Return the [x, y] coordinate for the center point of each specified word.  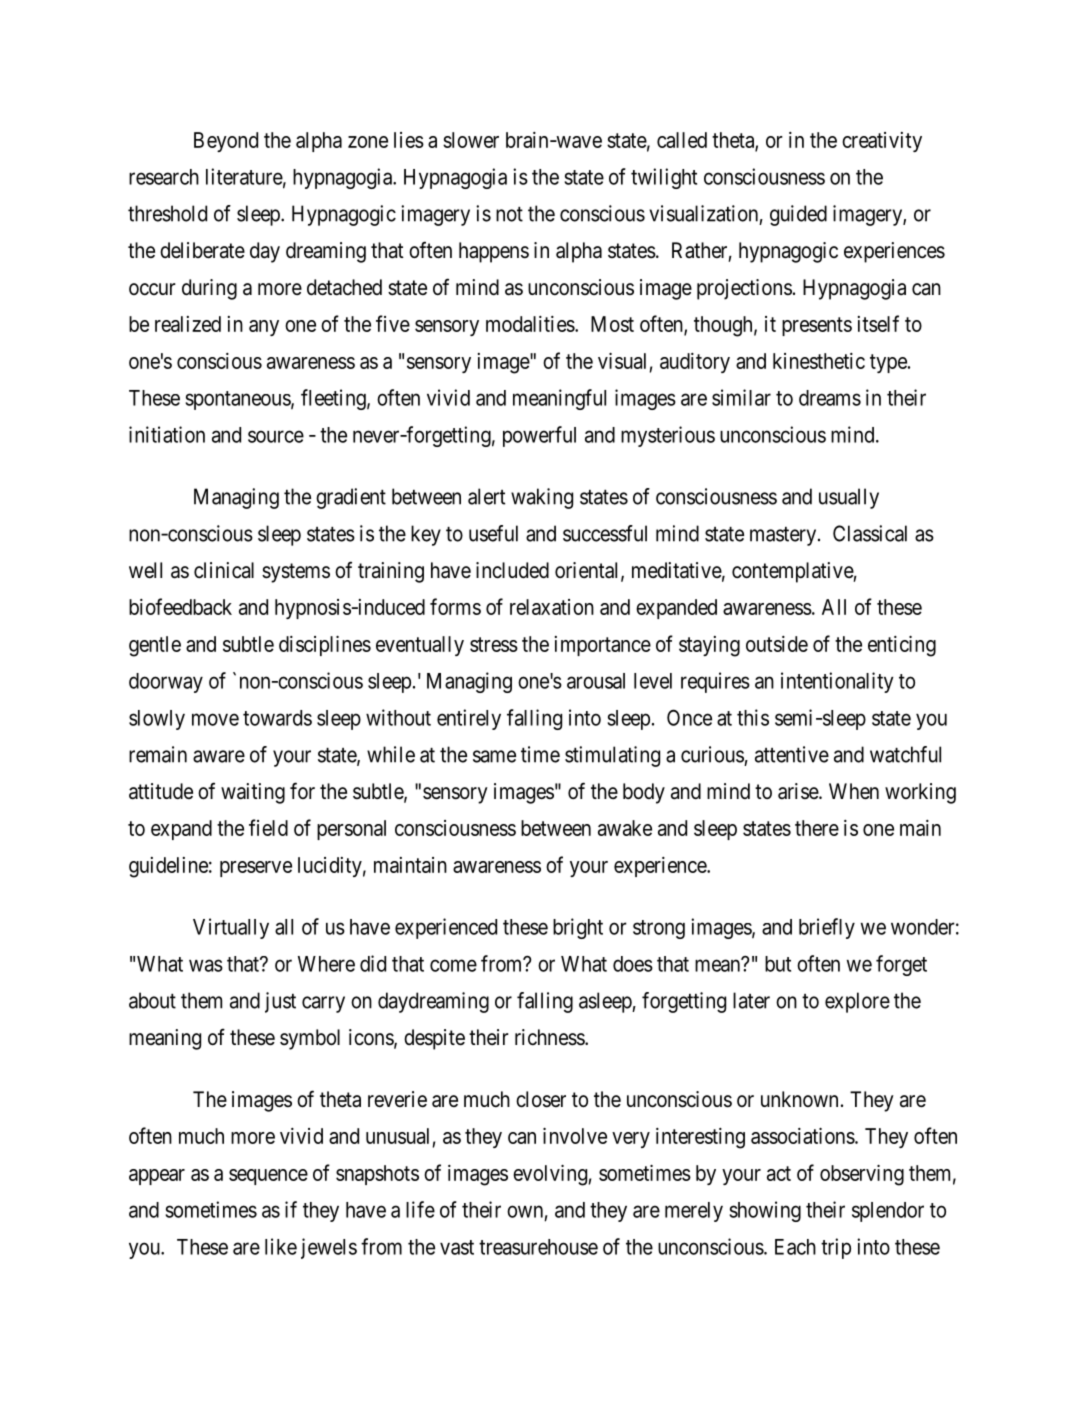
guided [798, 215]
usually [849, 498]
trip [836, 1248]
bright [578, 928]
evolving [550, 1175]
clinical [224, 570]
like [281, 1246]
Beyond [226, 142]
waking [542, 498]
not [509, 214]
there [817, 828]
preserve [256, 869]
